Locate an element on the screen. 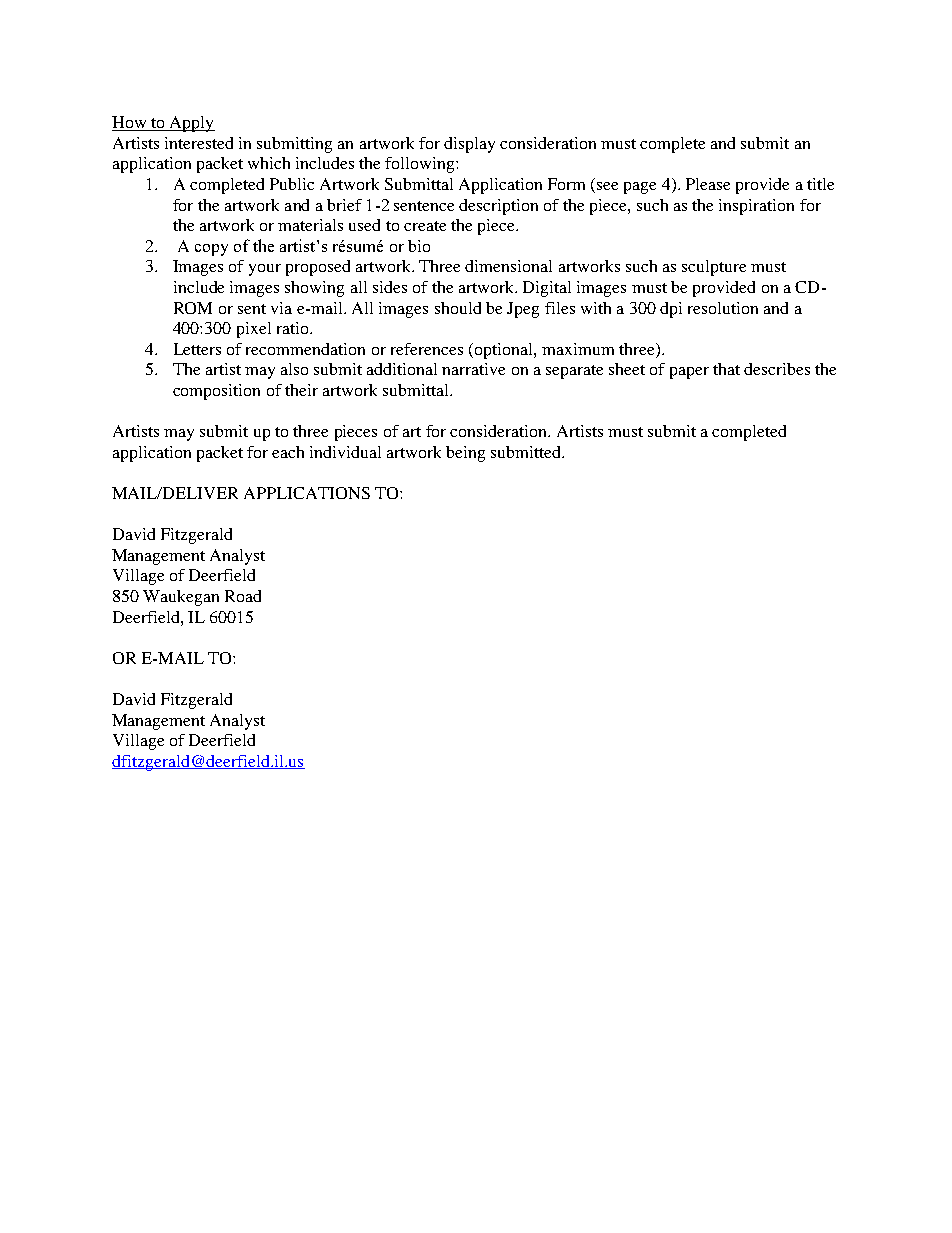 This screenshot has height=1233, width=952. Road is located at coordinates (243, 596).
